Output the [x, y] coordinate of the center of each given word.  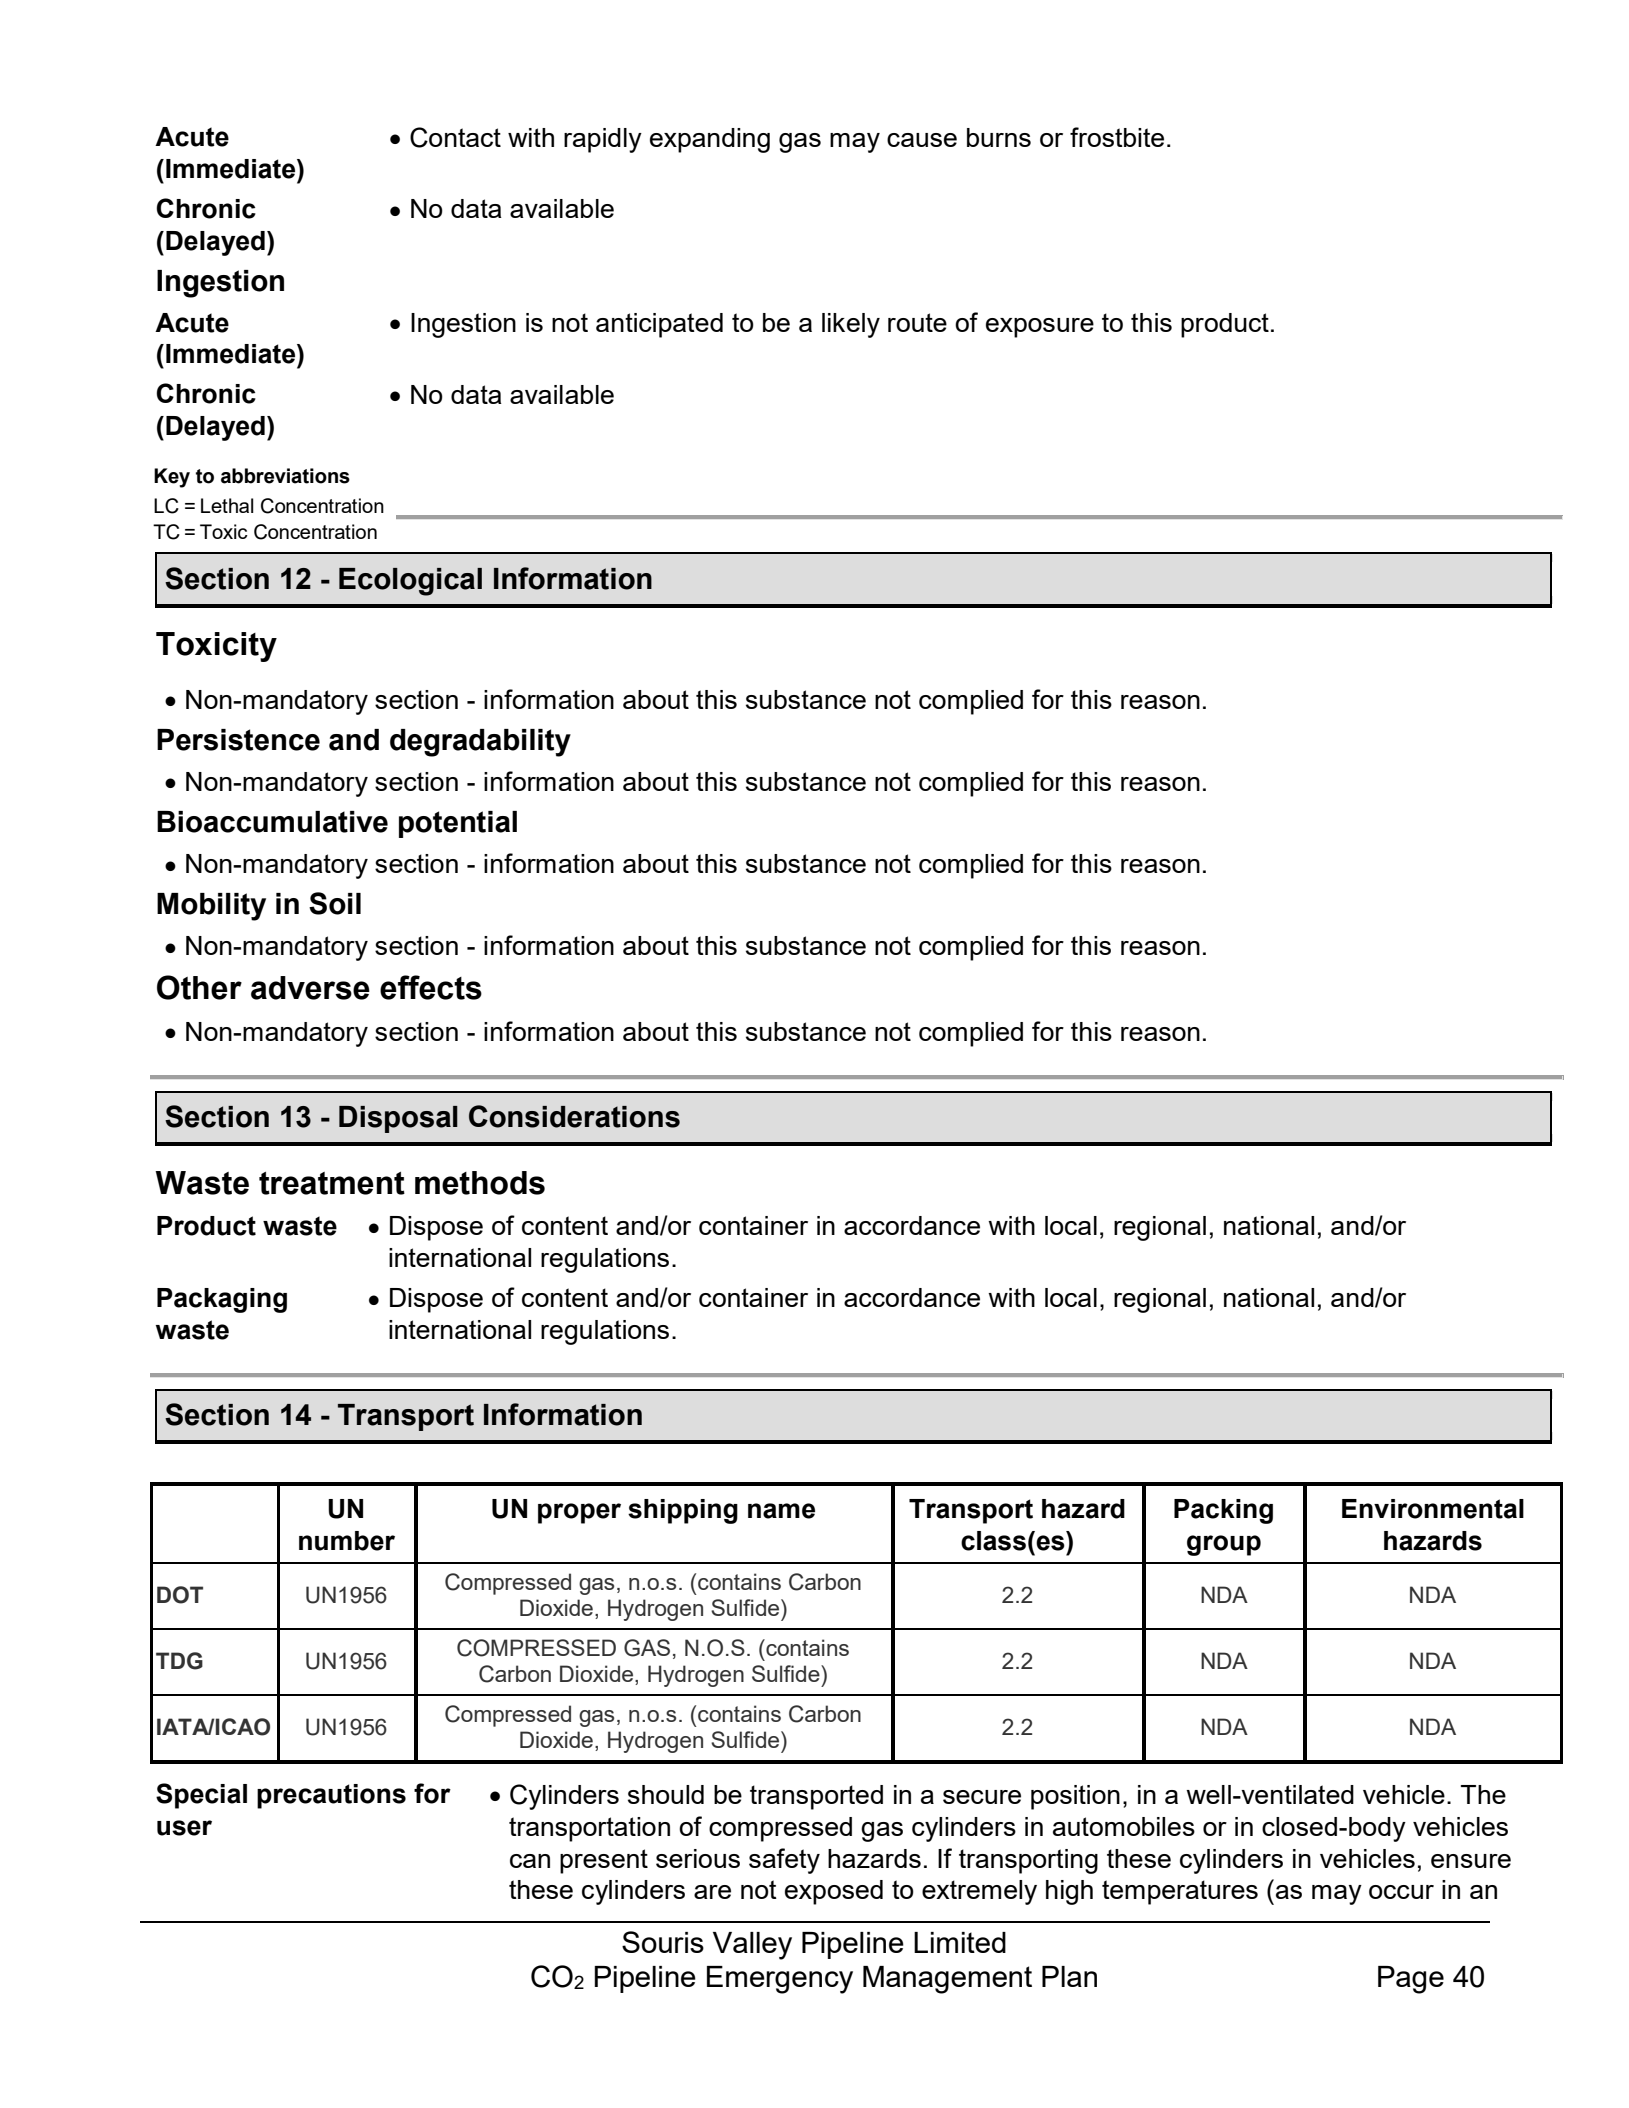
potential [458, 824]
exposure [1040, 328]
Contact [455, 137]
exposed [834, 1892]
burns [999, 137]
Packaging [222, 1300]
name [781, 1511]
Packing [1223, 1511]
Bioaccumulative [272, 822]
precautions [331, 1796]
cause [922, 140]
